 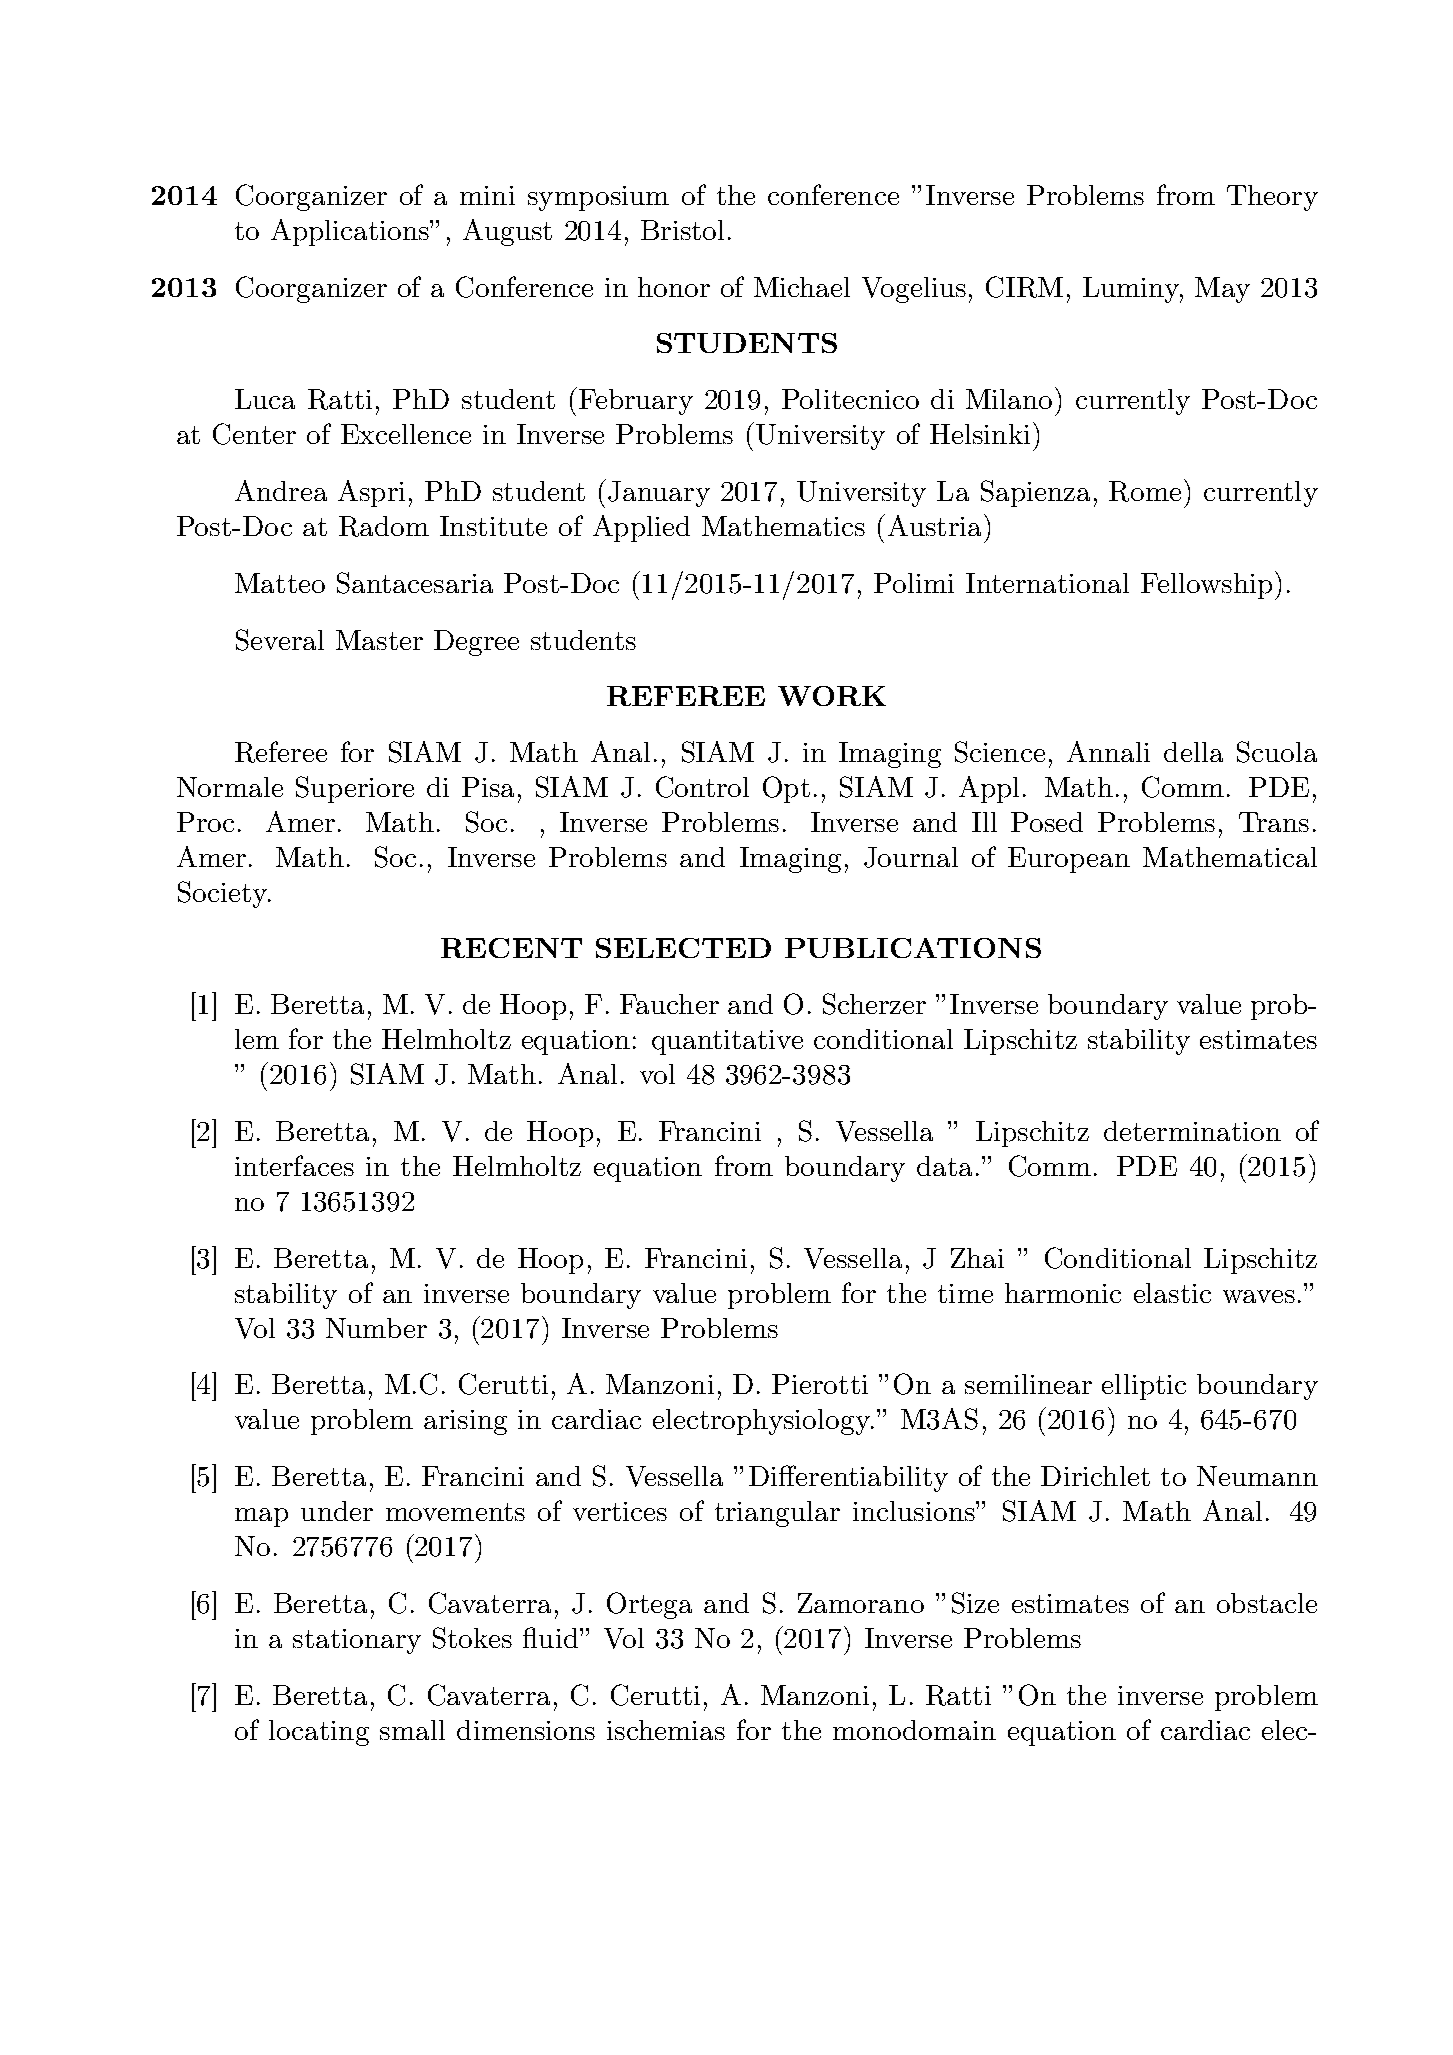 What do you see at coordinates (294, 1165) in the page?
I see `interfaces` at bounding box center [294, 1165].
